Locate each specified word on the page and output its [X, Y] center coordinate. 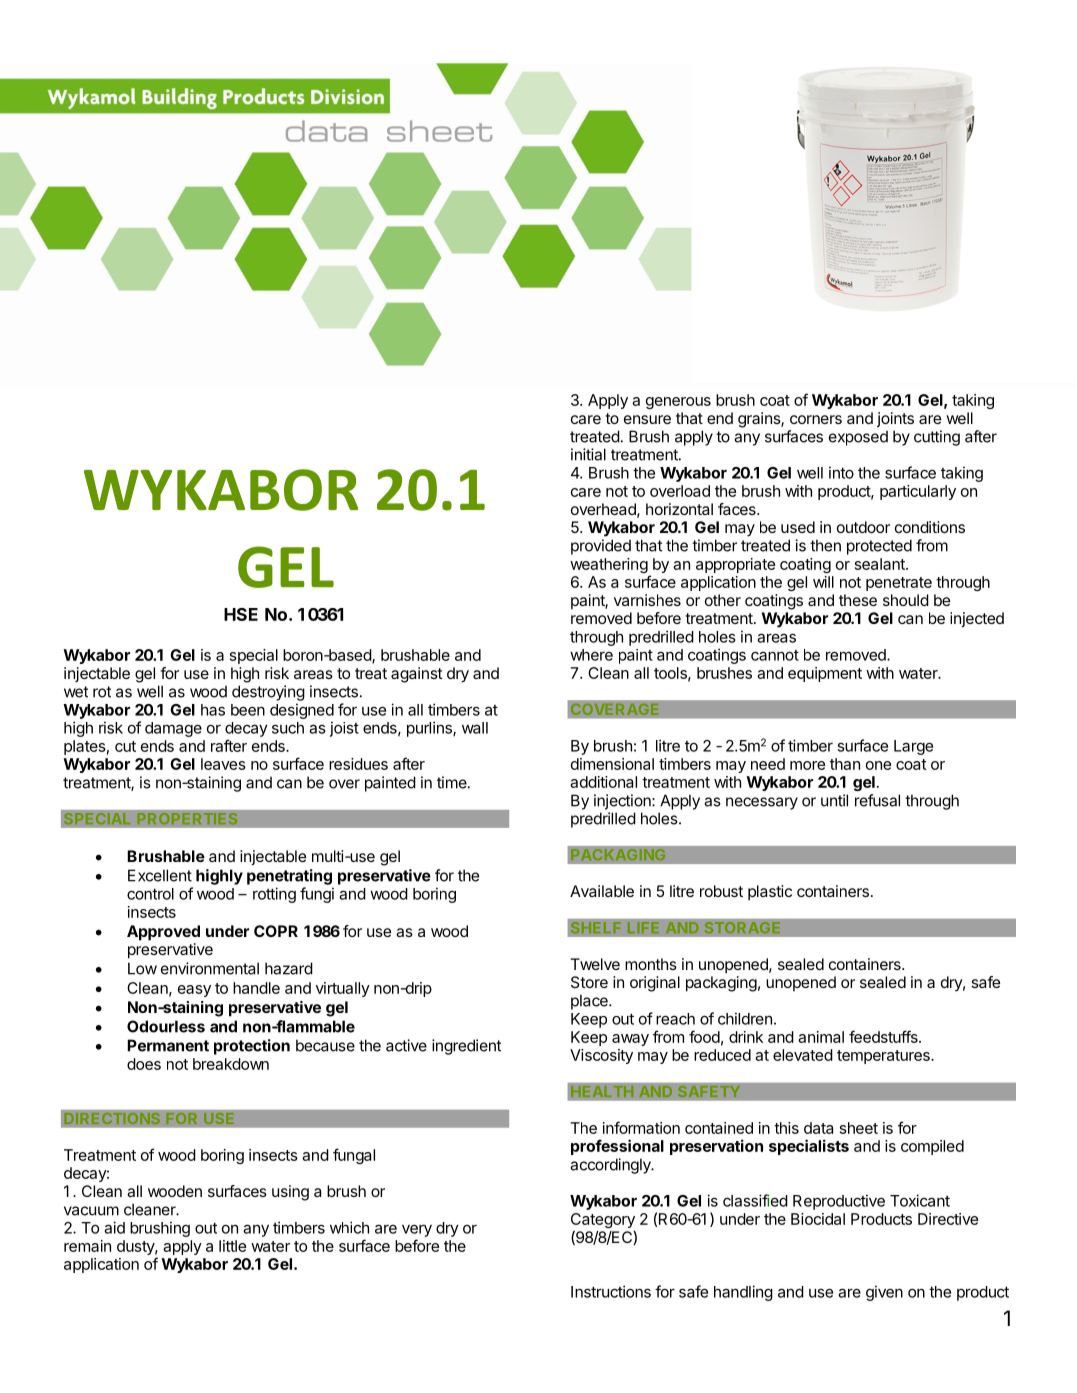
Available [602, 891]
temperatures [884, 1057]
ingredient [466, 1047]
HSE [241, 614]
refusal [877, 800]
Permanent [168, 1045]
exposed [858, 438]
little [232, 1246]
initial [588, 454]
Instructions [611, 1291]
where [591, 655]
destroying [268, 693]
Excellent [160, 875]
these [858, 600]
